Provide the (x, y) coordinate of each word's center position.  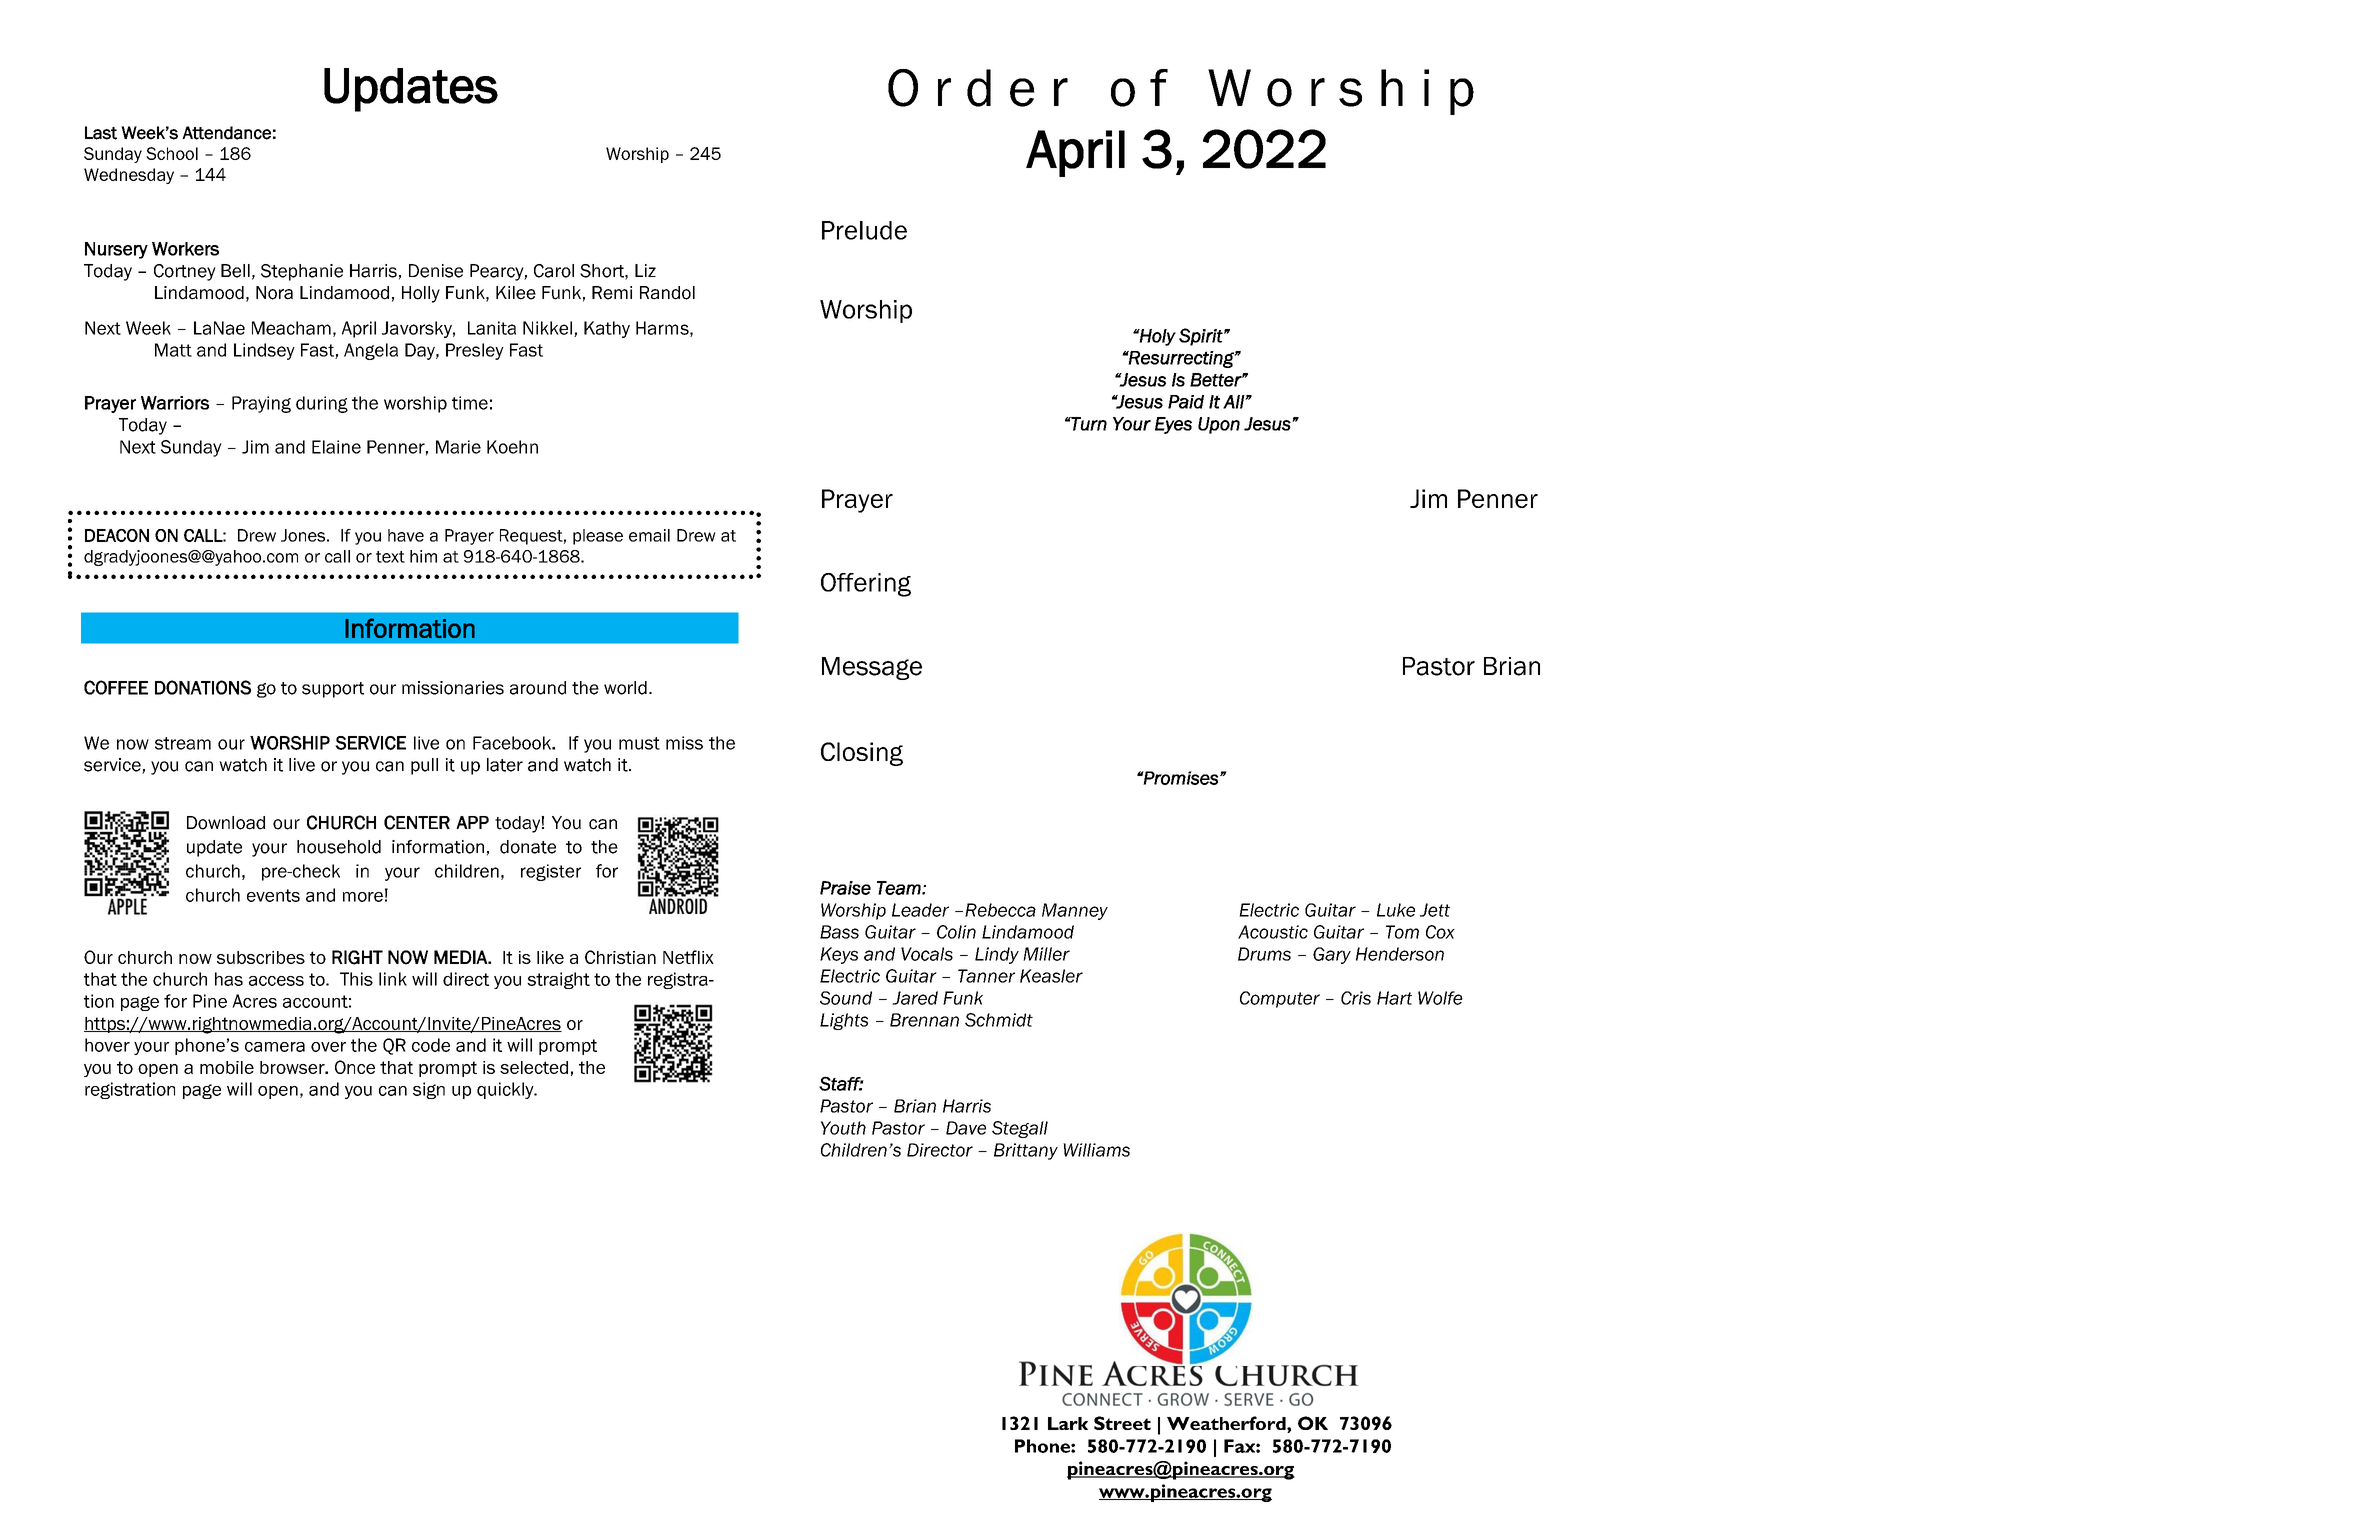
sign (429, 1090)
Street (1122, 1423)
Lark (1068, 1423)
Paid (1186, 402)
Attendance (226, 133)
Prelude (864, 230)
